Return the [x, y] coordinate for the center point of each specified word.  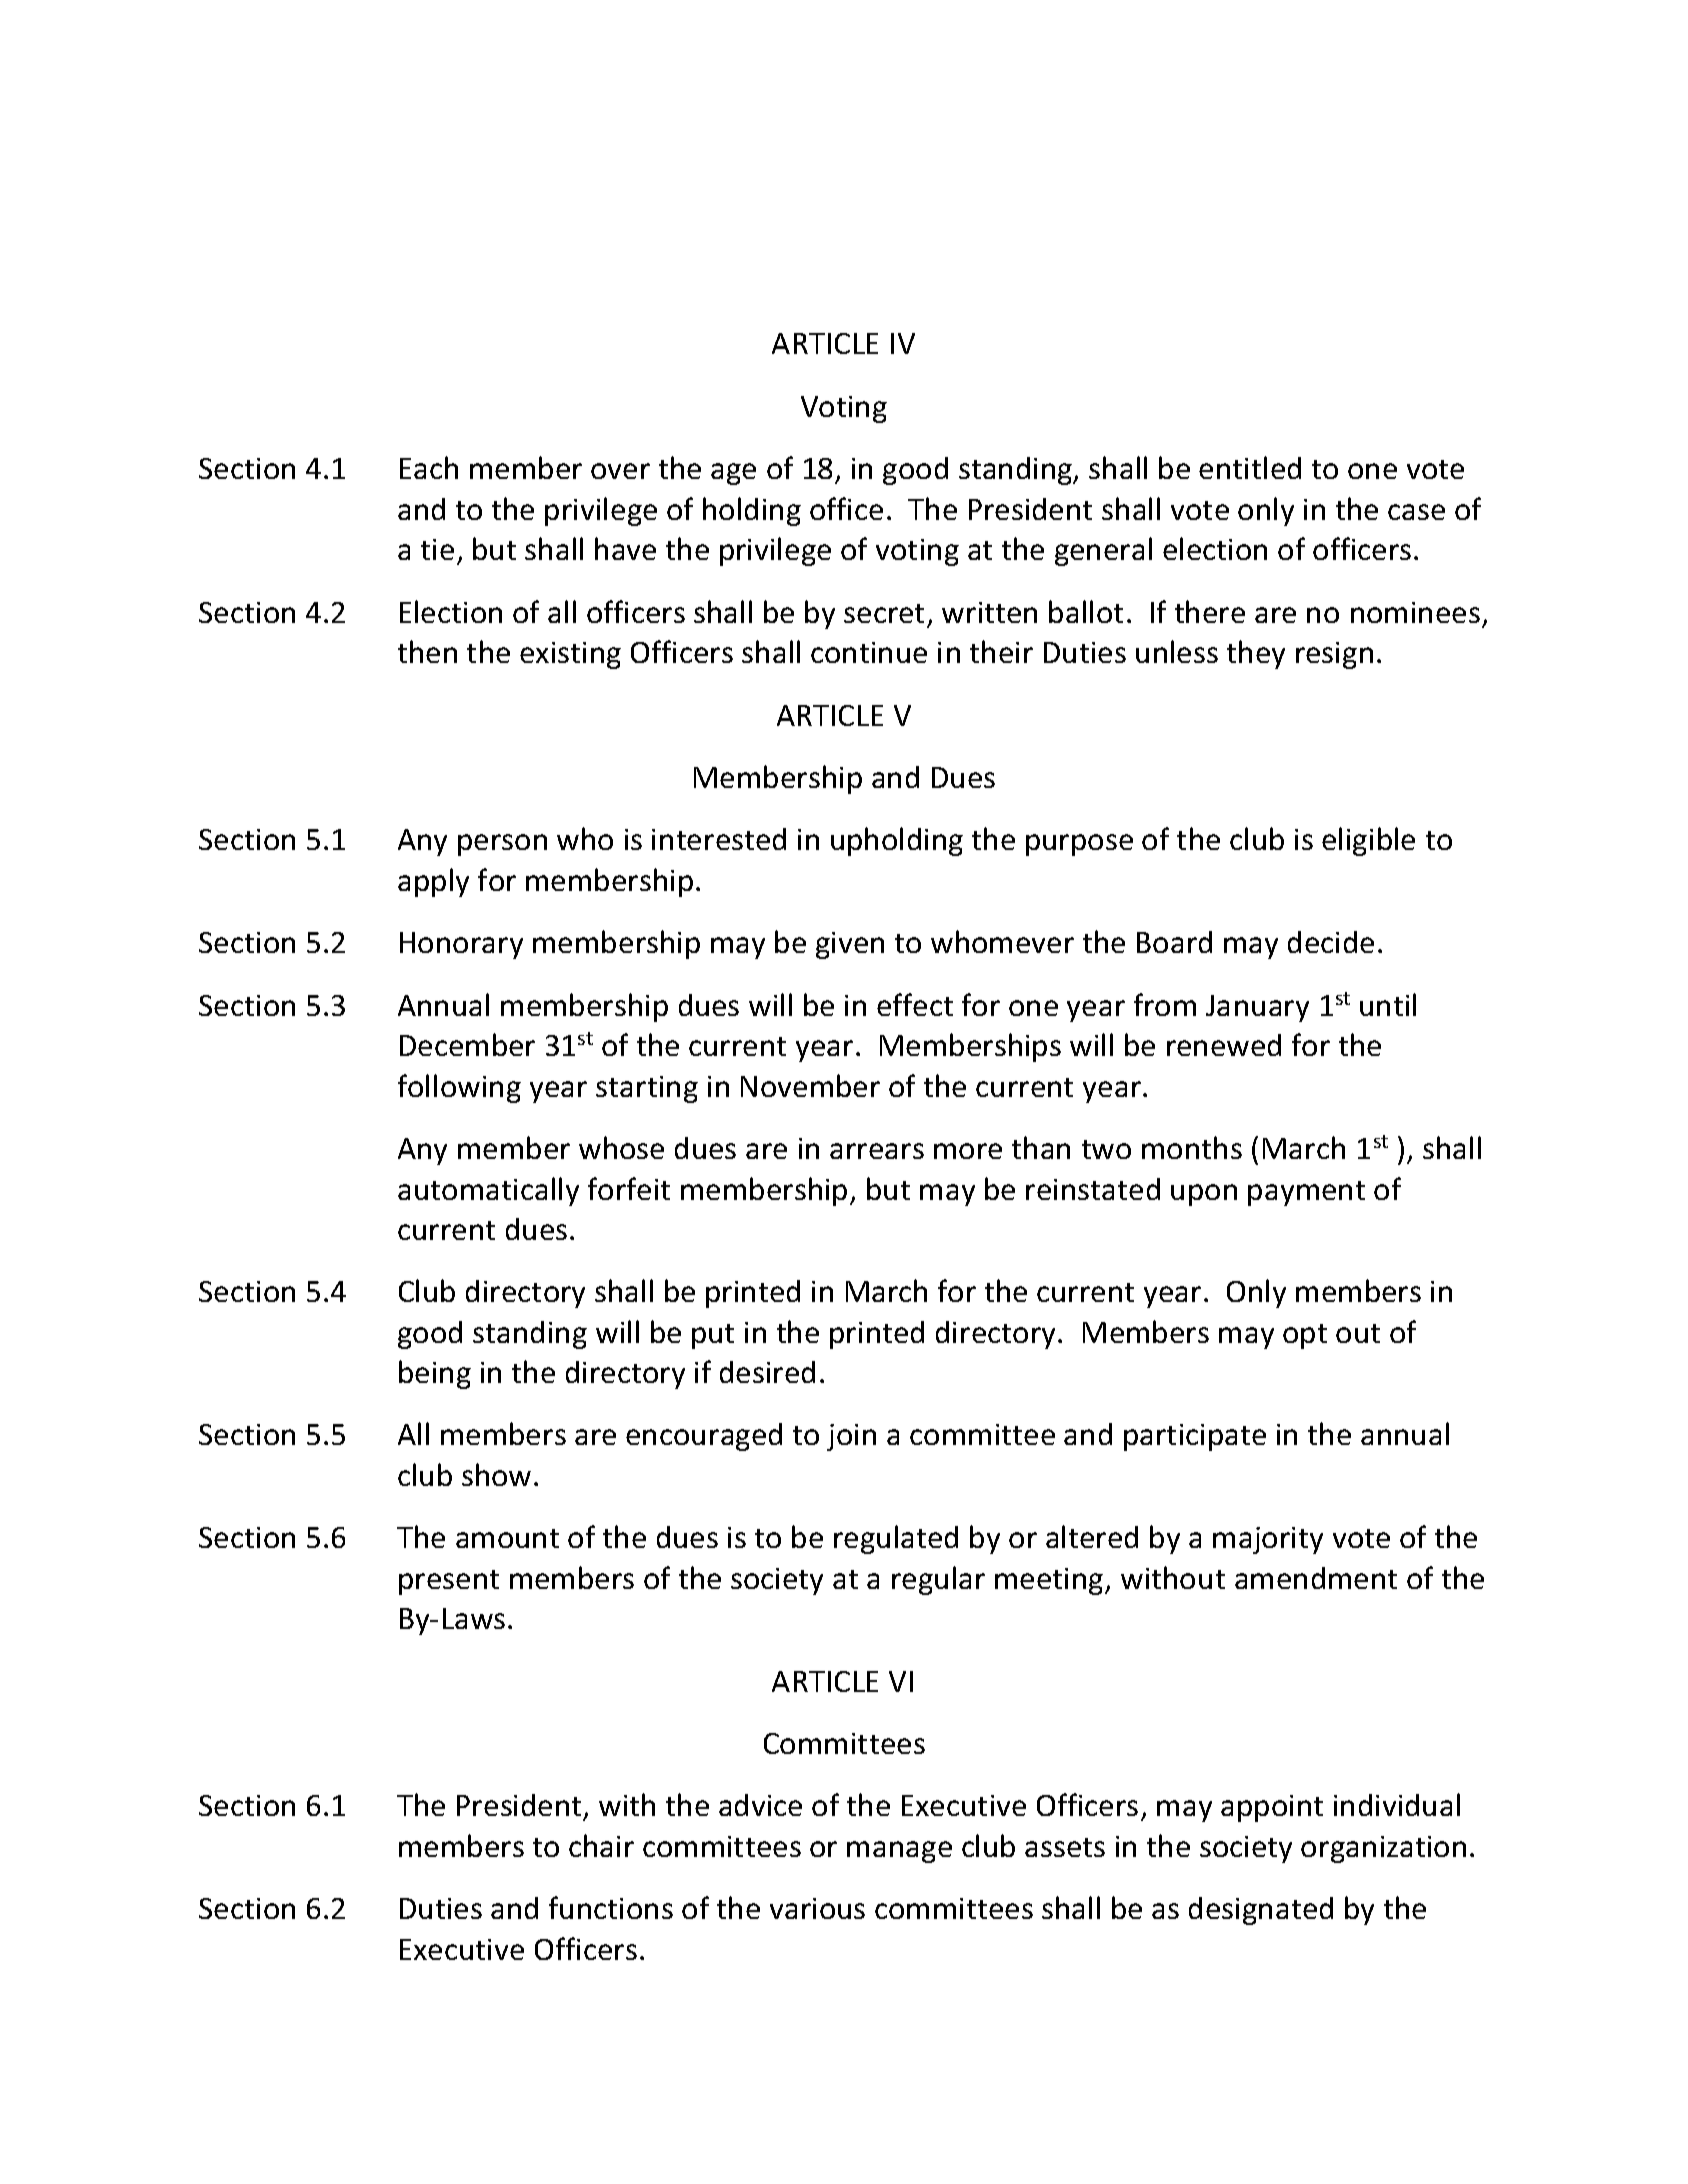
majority [1268, 1540]
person [502, 845]
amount [507, 1538]
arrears [877, 1151]
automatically [488, 1191]
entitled [1250, 467]
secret [884, 613]
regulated [896, 1539]
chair [601, 1845]
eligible [1368, 841]
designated [1261, 1911]
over [620, 471]
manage [899, 1852]
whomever [1002, 941]
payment [1306, 1193]
